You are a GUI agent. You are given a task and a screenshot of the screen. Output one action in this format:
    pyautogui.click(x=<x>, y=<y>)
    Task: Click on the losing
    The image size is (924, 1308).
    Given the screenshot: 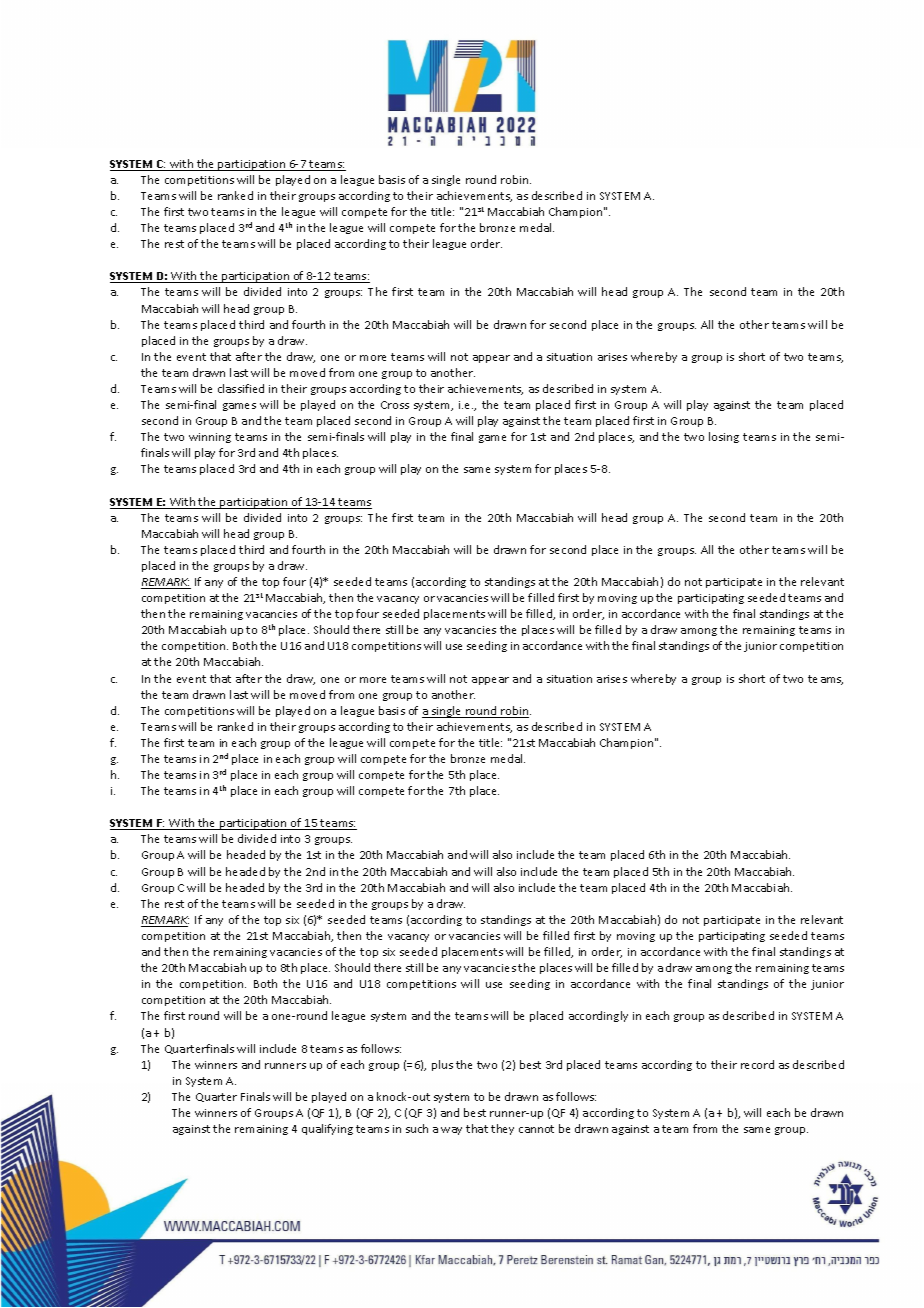 What is the action you would take?
    pyautogui.click(x=724, y=437)
